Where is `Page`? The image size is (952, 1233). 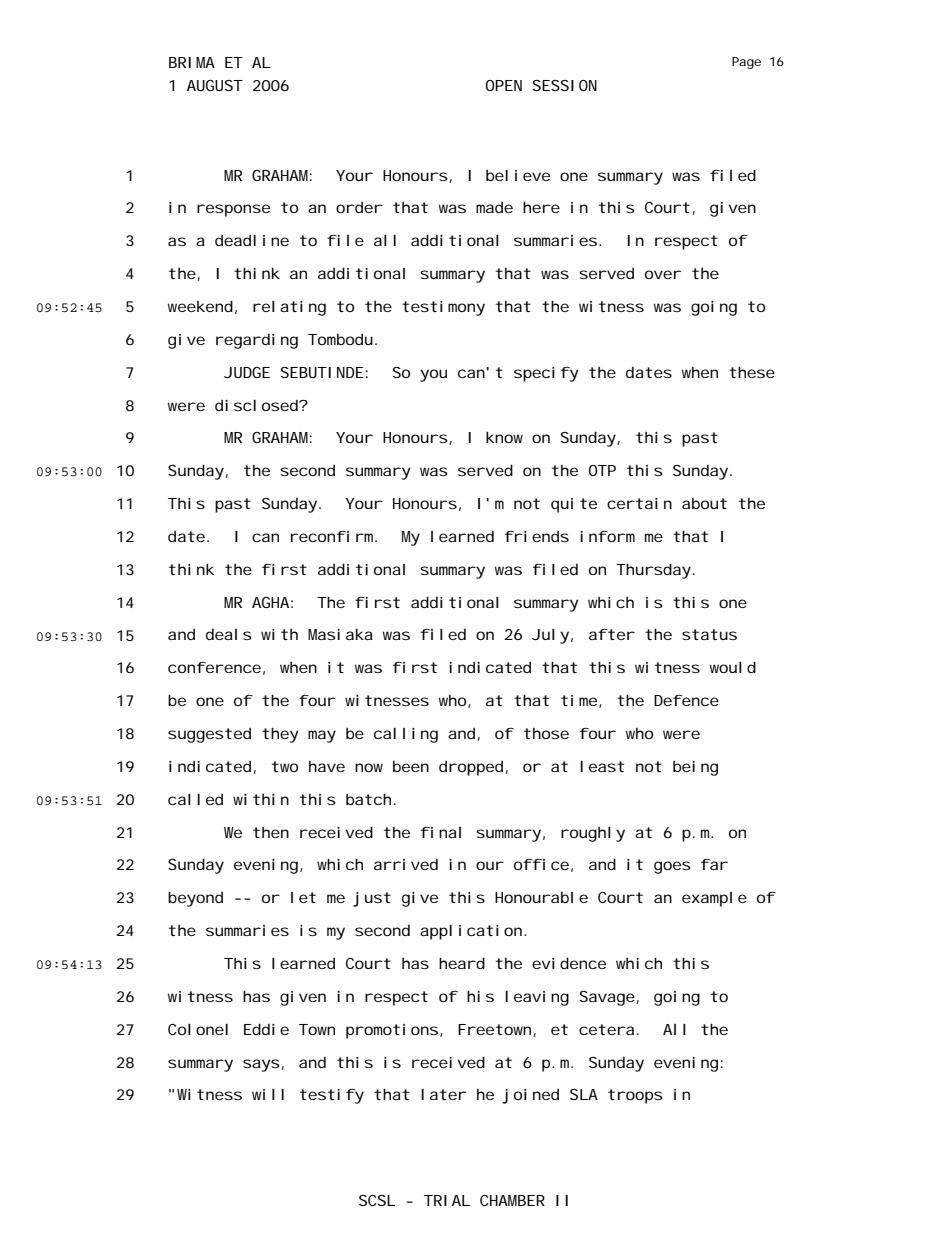
Page is located at coordinates (746, 63).
